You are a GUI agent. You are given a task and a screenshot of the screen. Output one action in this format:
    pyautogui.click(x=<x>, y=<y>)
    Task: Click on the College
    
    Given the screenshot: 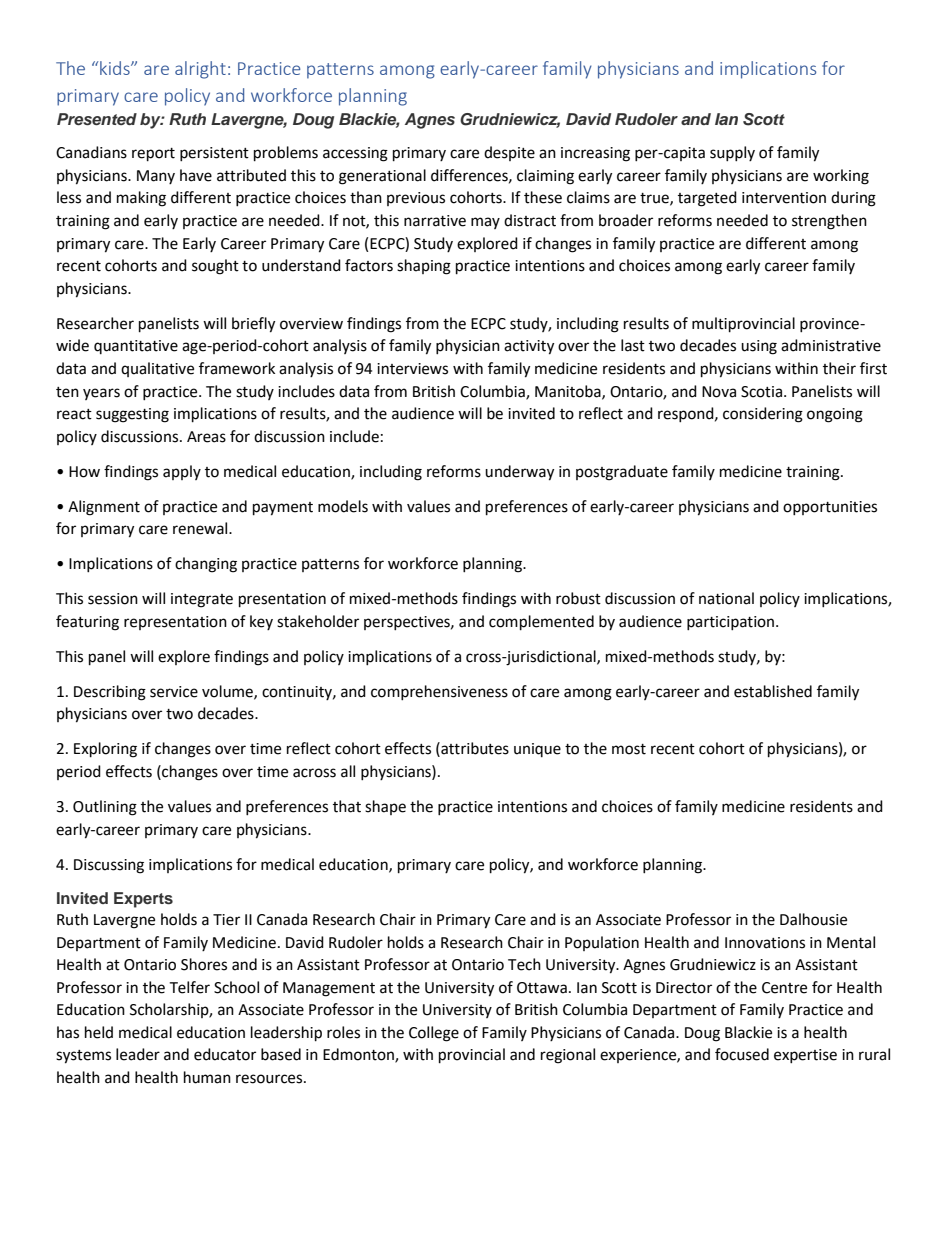 What is the action you would take?
    pyautogui.click(x=434, y=1034)
